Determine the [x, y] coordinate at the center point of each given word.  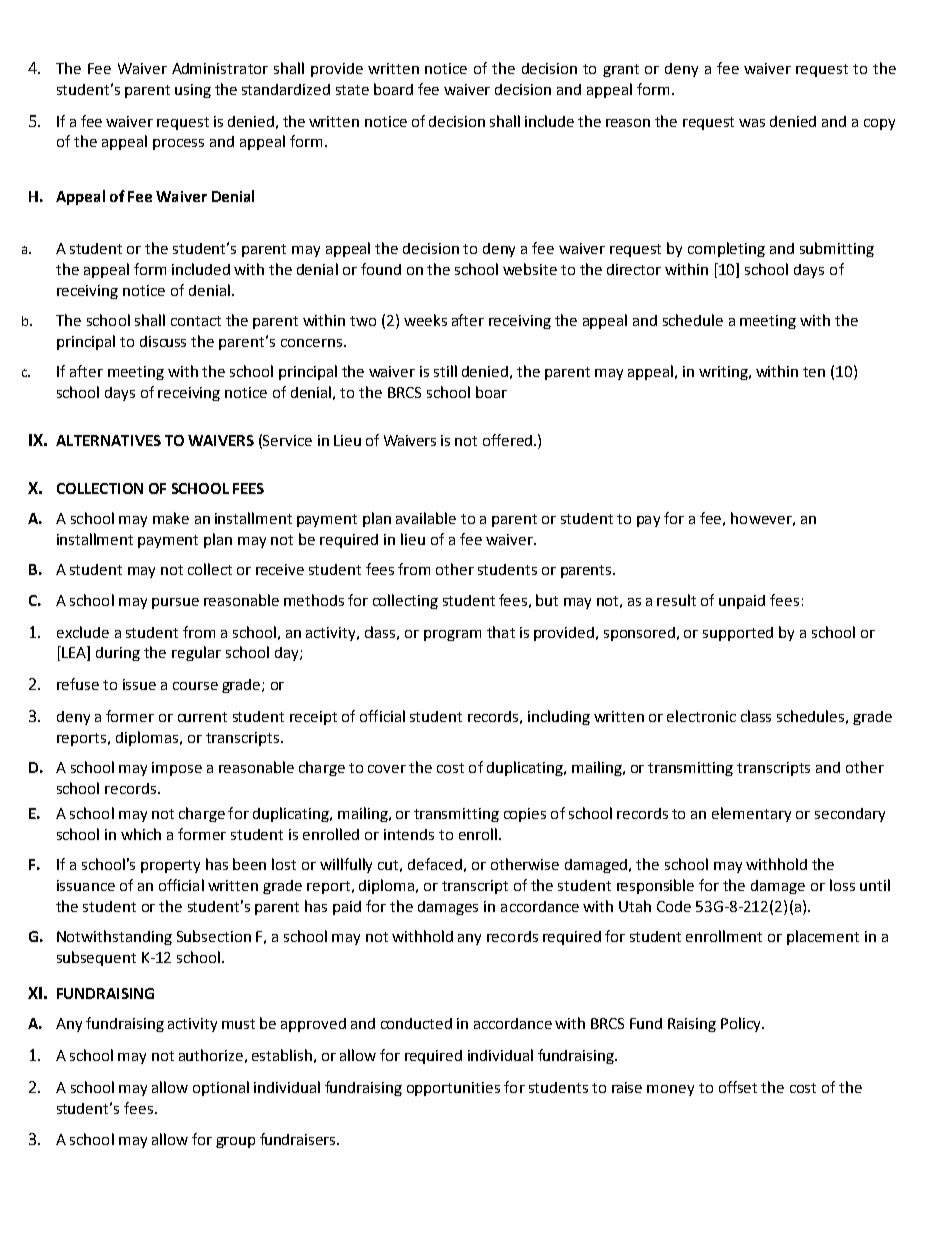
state [352, 90]
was [752, 123]
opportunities [453, 1089]
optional [221, 1088]
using [193, 91]
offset [738, 1087]
